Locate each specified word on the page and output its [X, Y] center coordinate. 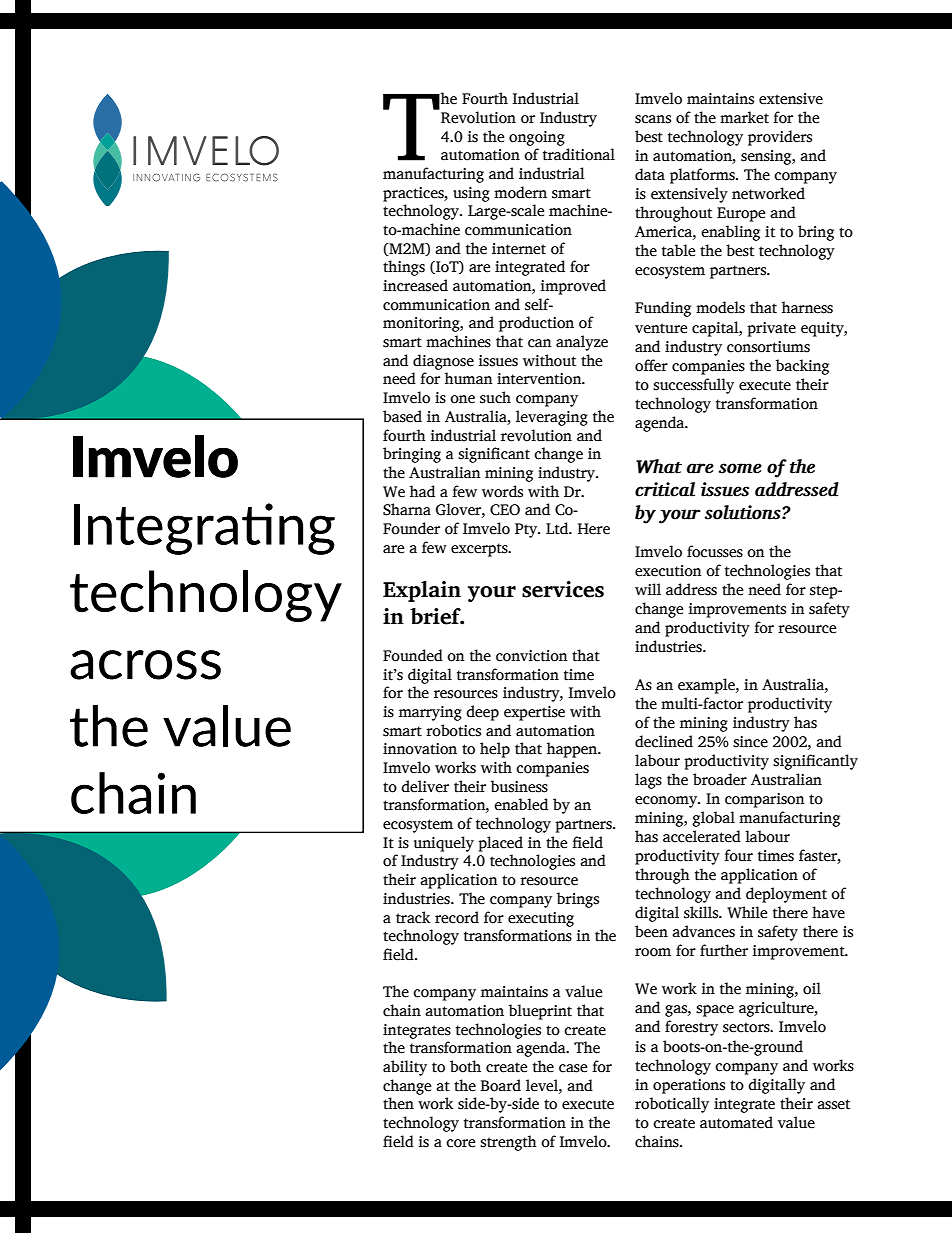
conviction [531, 656]
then [398, 1103]
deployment [786, 895]
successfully [693, 386]
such [495, 397]
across [145, 665]
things [404, 268]
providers [780, 138]
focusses [715, 551]
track [413, 917]
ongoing [537, 138]
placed [500, 844]
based [402, 416]
